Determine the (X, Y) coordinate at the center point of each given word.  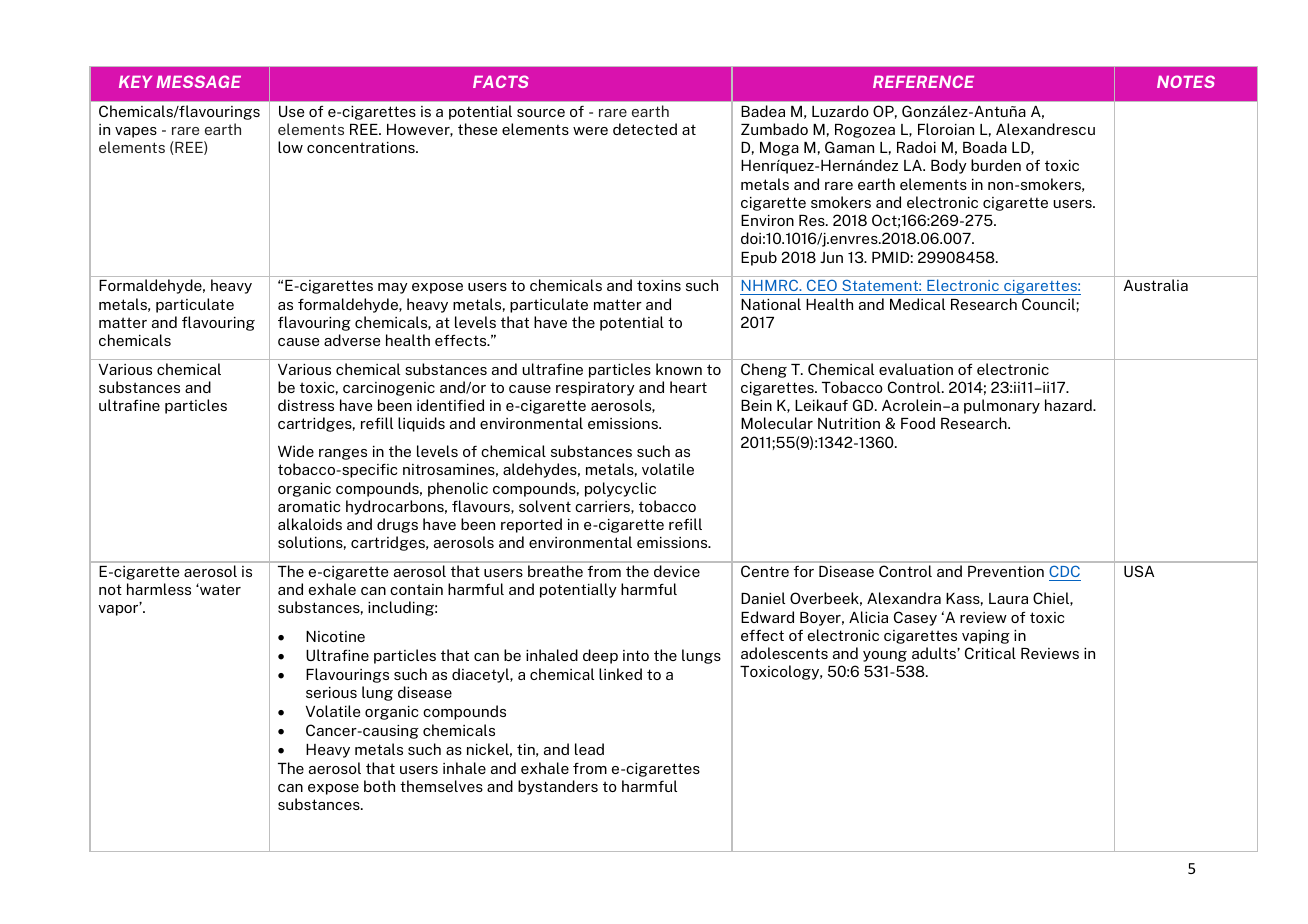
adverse (352, 340)
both (379, 786)
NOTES (1186, 81)
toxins (659, 285)
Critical (990, 653)
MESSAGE (198, 81)
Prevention (1006, 571)
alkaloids (310, 524)
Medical (917, 304)
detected (645, 129)
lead (589, 749)
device (677, 571)
